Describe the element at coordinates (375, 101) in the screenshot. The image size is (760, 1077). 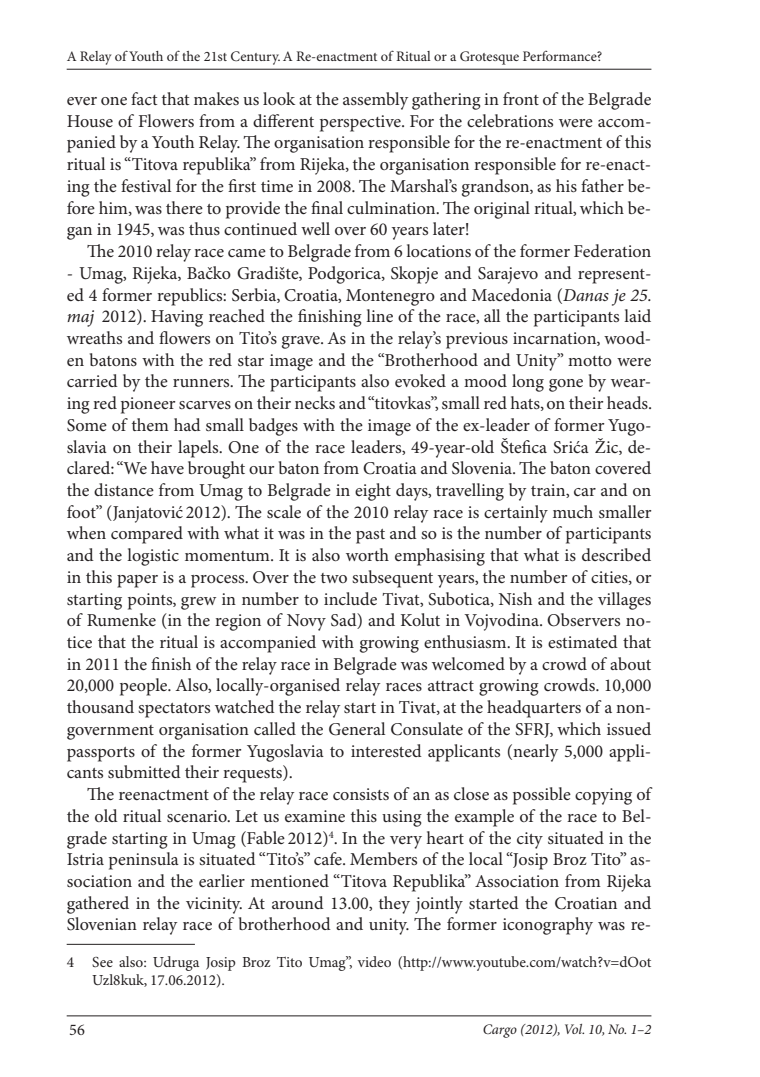
I see `assembly` at that location.
